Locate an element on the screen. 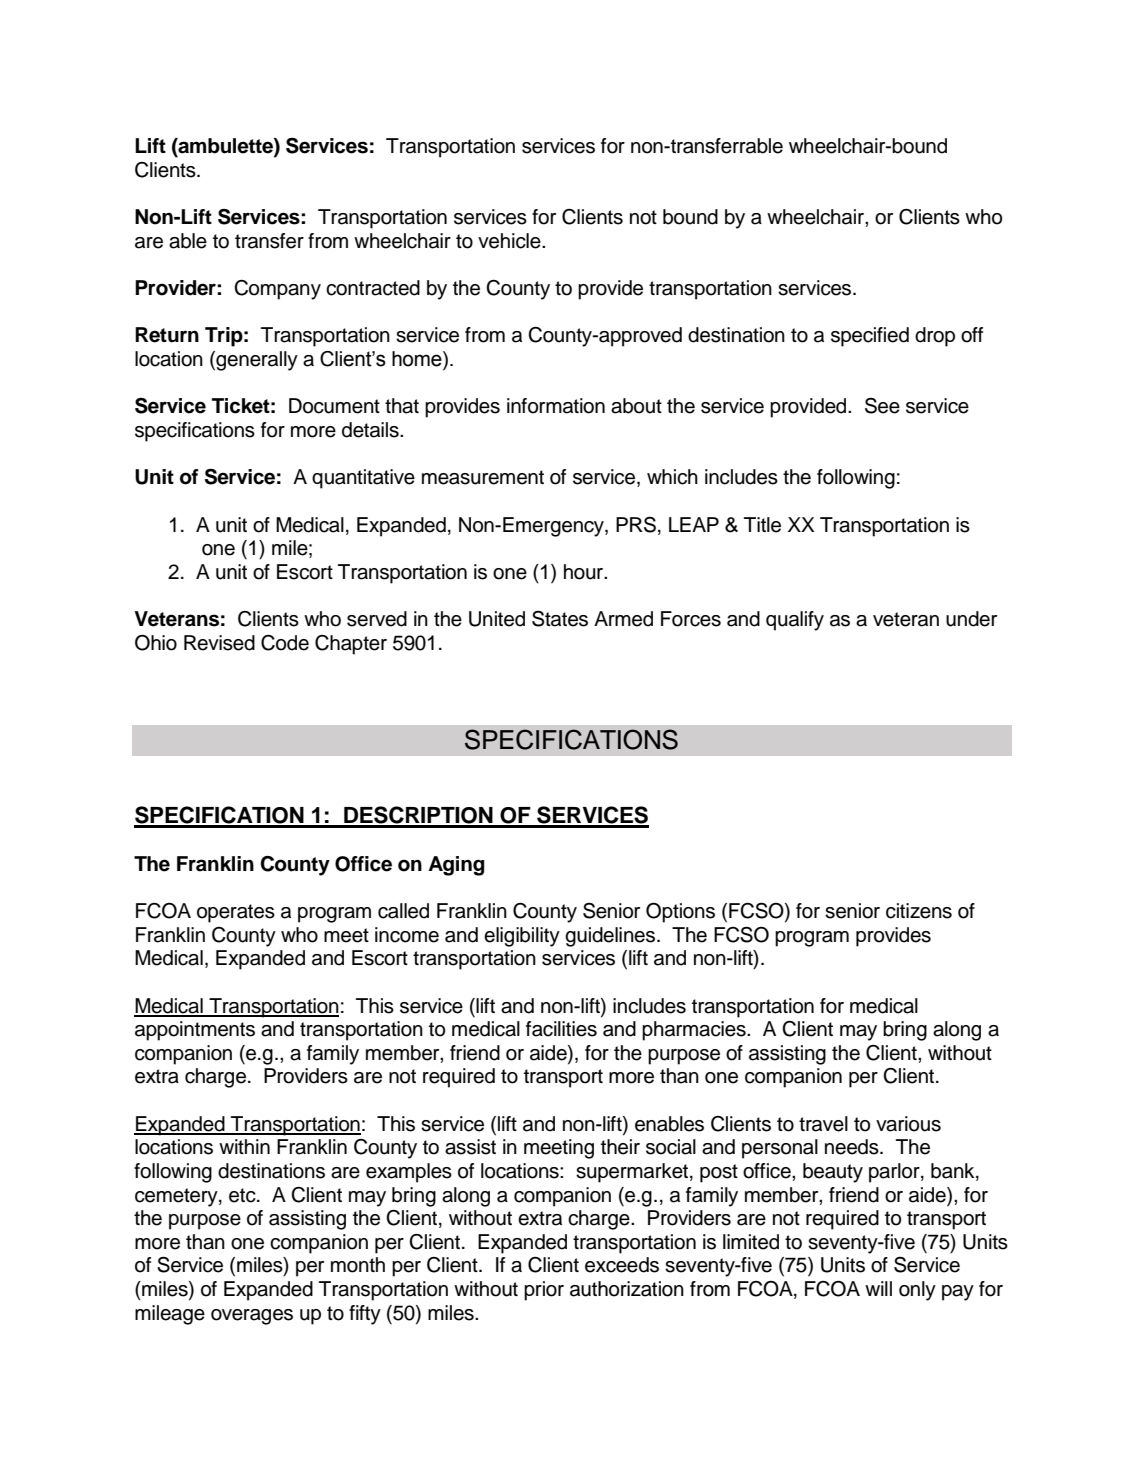 The width and height of the screenshot is (1143, 1479). Company is located at coordinates (277, 290).
